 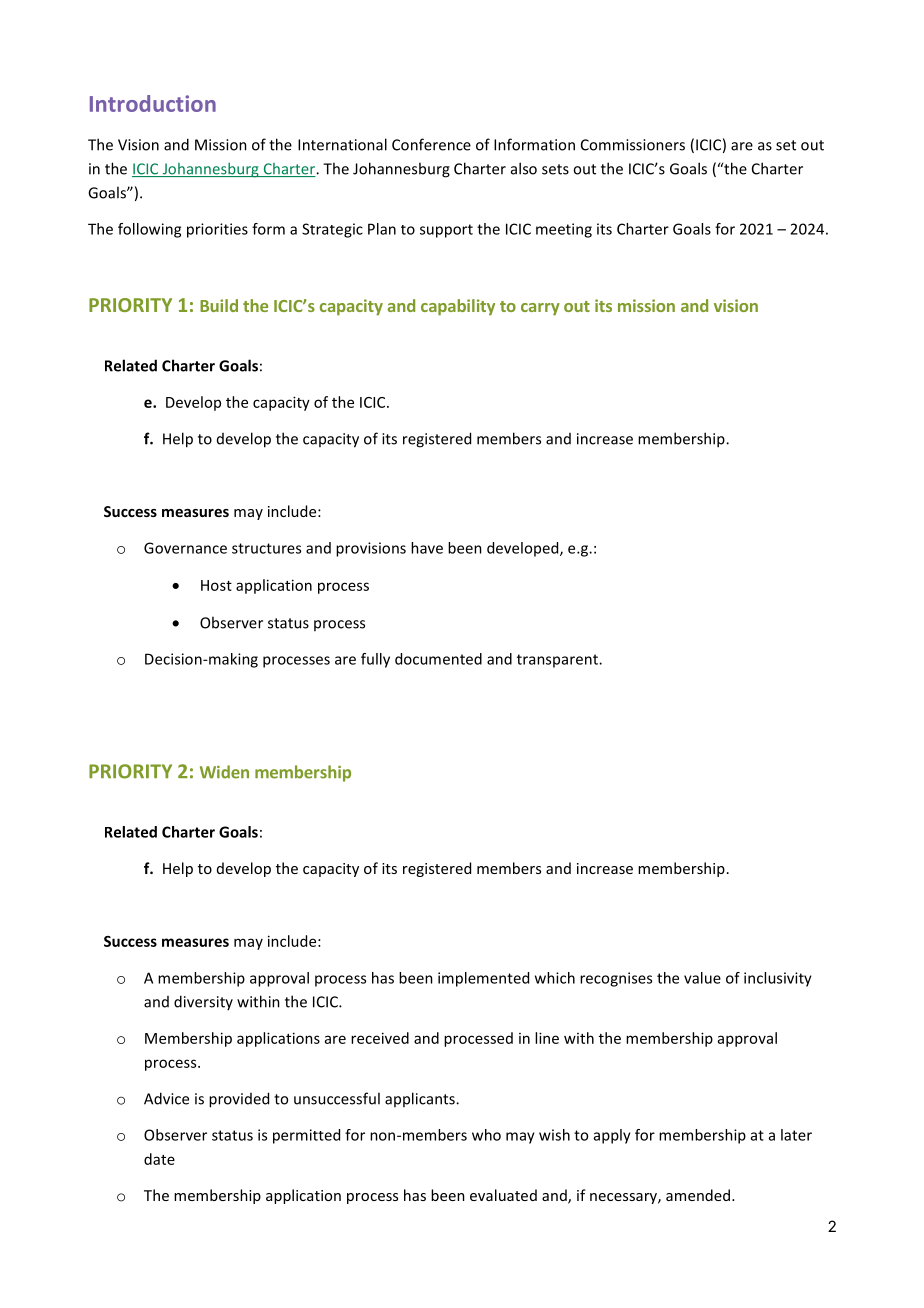 I want to click on Build, so click(x=219, y=305).
